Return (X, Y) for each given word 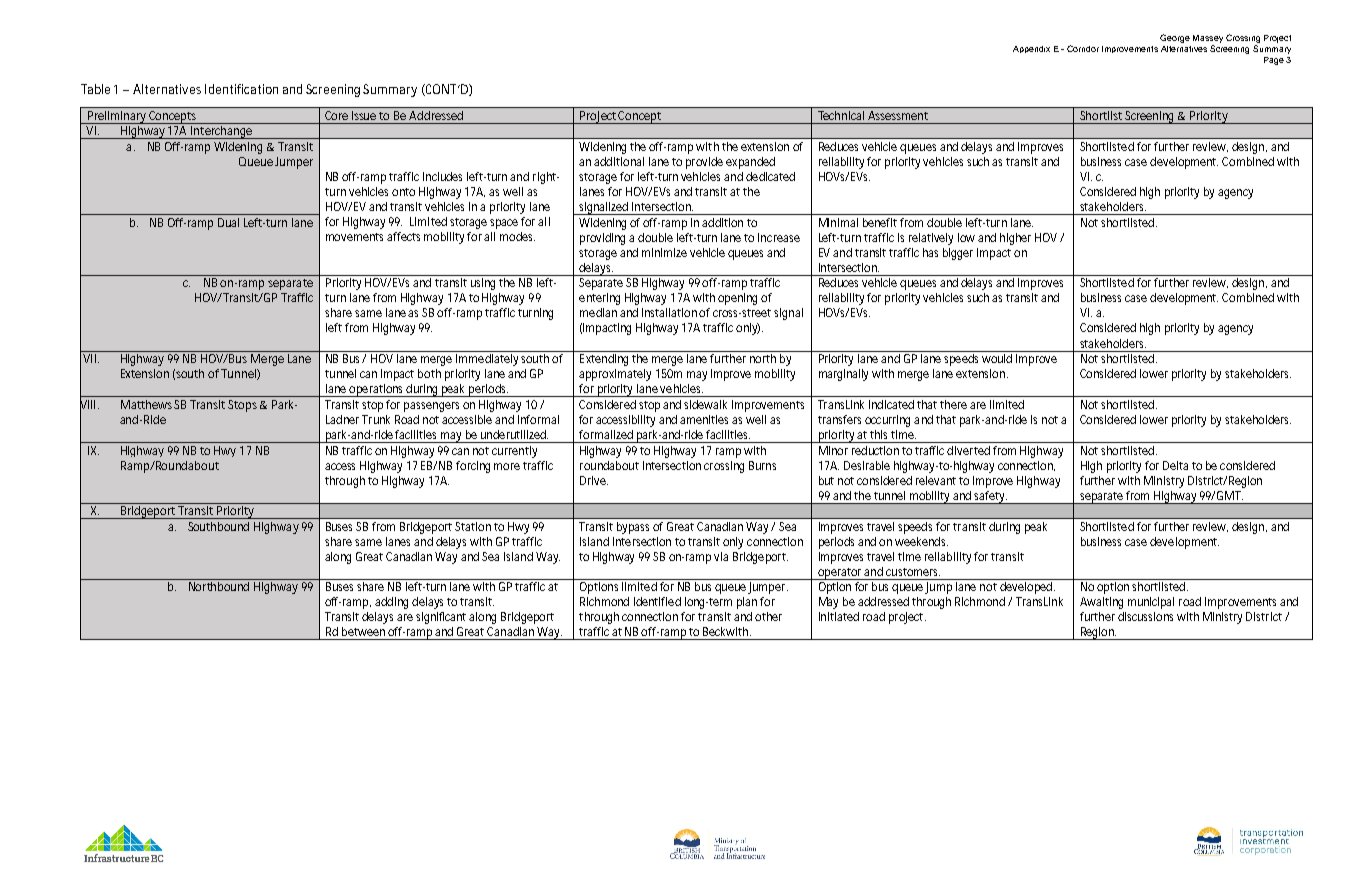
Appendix (1031, 49)
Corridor (1083, 48)
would (997, 358)
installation (671, 312)
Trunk (376, 419)
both (429, 373)
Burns (762, 465)
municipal (1151, 603)
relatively (931, 239)
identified (657, 601)
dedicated (770, 176)
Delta (1175, 465)
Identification (241, 89)
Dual (228, 222)
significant (443, 618)
